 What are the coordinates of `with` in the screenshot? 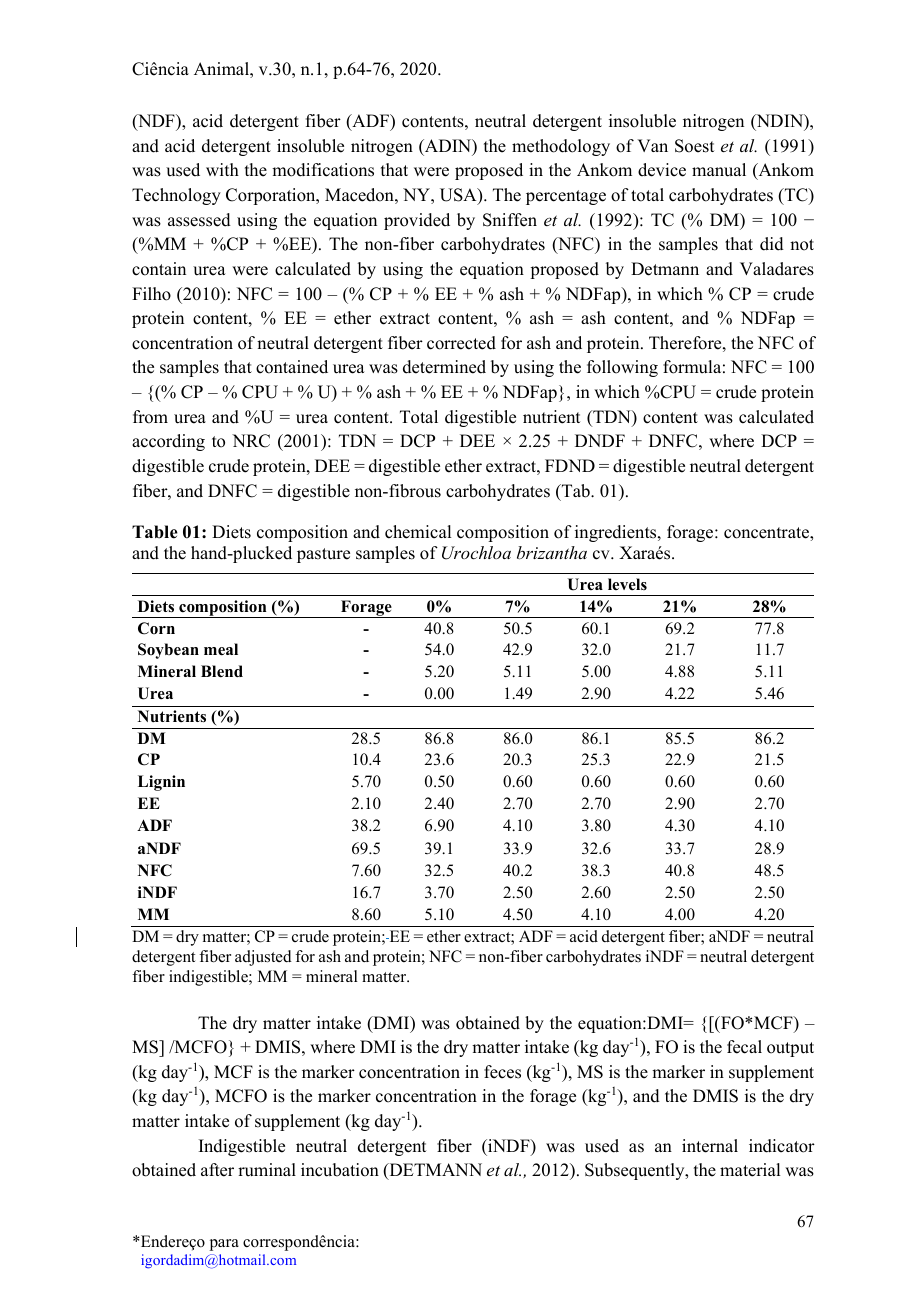 It's located at (222, 169).
